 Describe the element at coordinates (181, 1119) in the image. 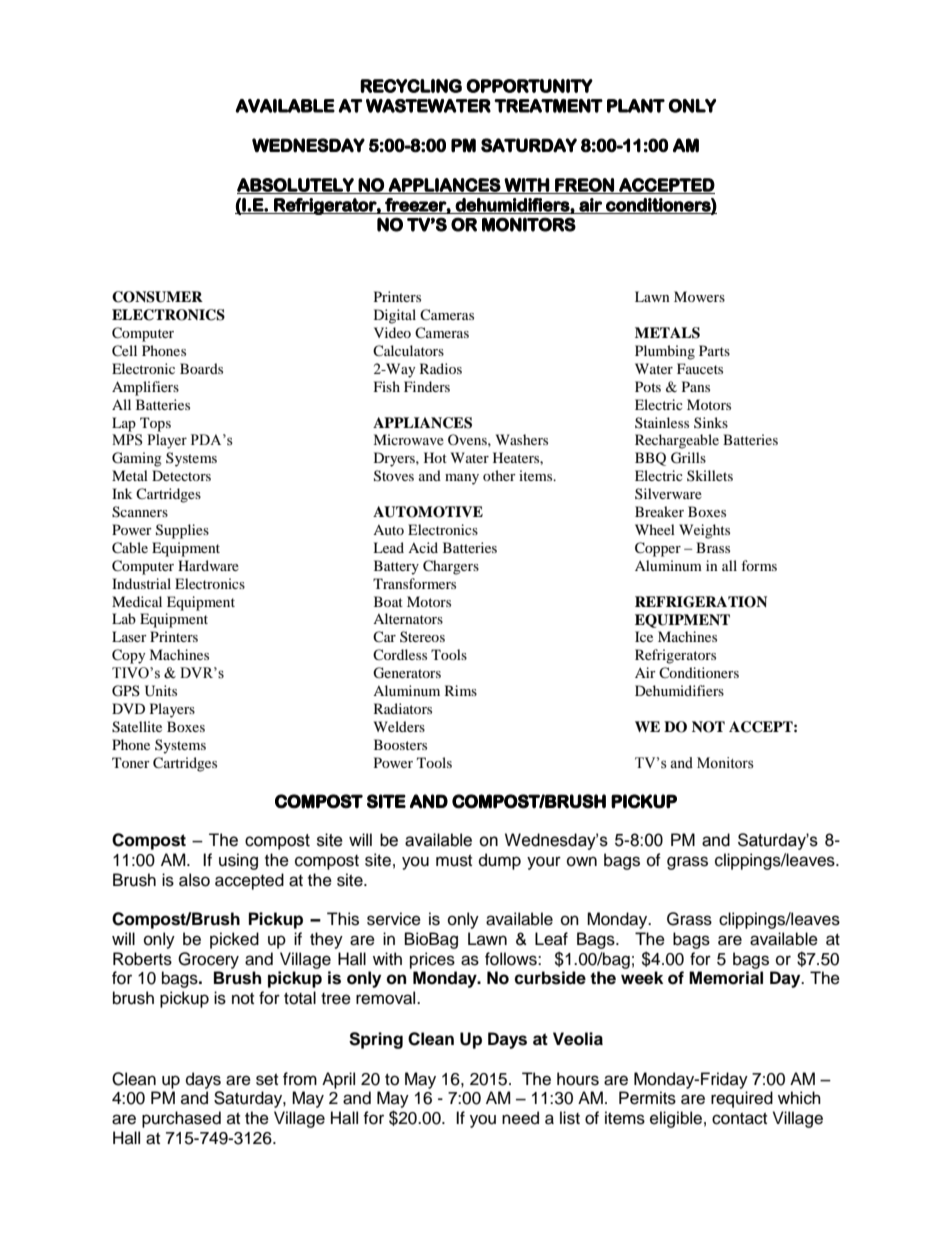

I see `purchased` at that location.
